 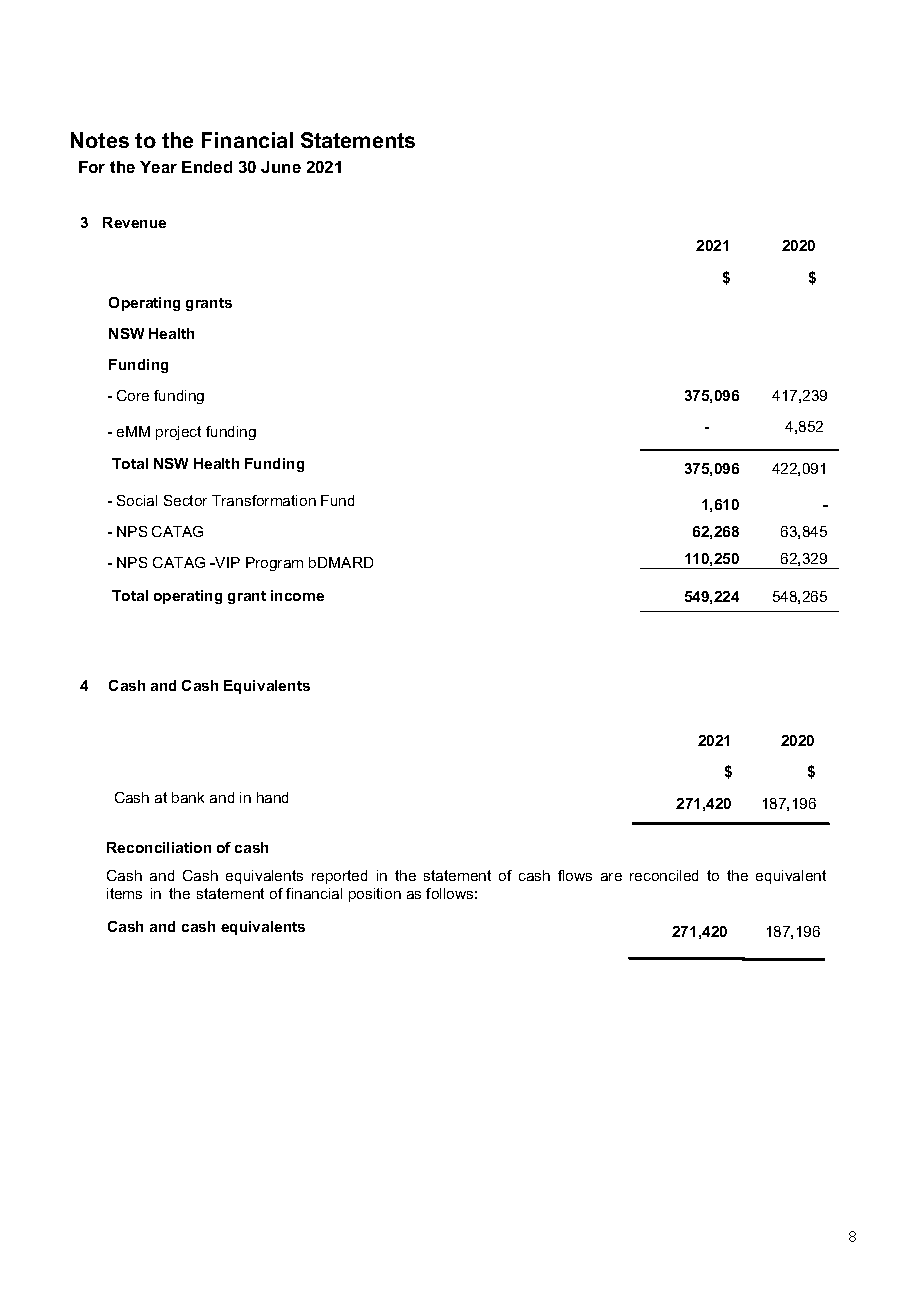 What do you see at coordinates (178, 433) in the screenshot?
I see `project` at bounding box center [178, 433].
